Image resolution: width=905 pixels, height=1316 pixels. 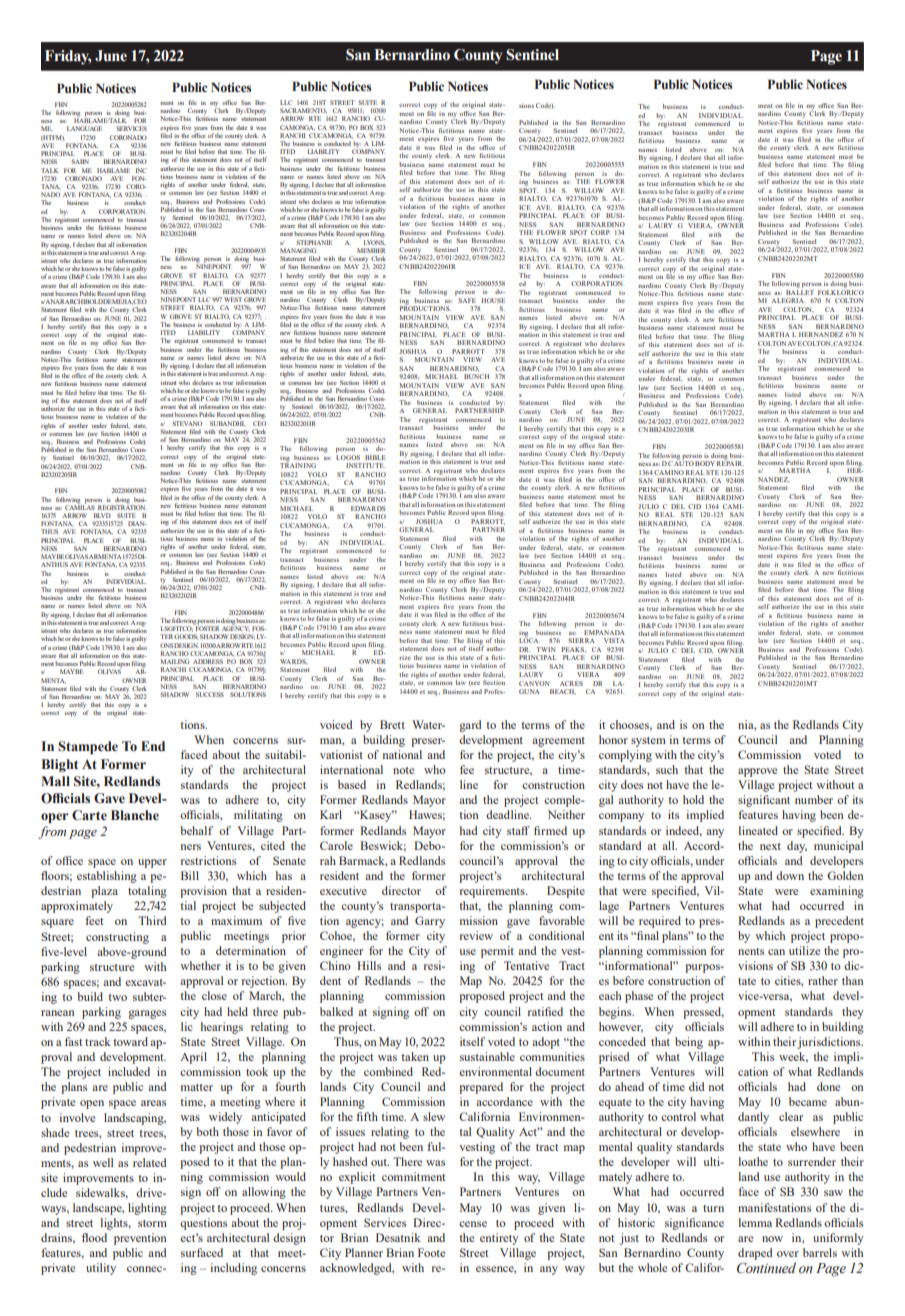 I want to click on HOUSE, so click(x=493, y=300).
